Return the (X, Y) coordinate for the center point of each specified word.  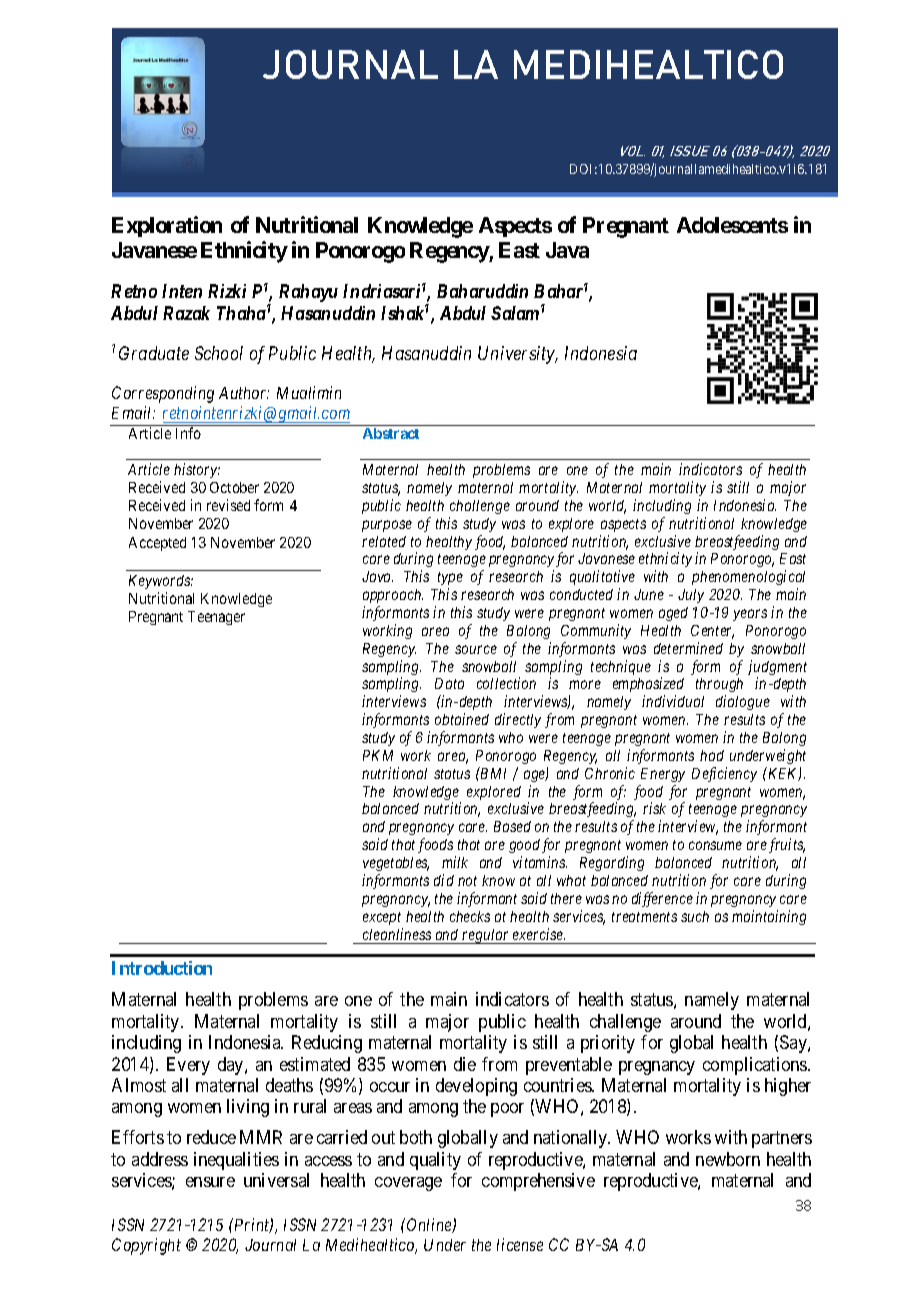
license (520, 1244)
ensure (210, 1182)
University (517, 355)
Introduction (162, 968)
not (467, 881)
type (450, 578)
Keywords (161, 582)
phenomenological (748, 577)
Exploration (167, 226)
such (695, 916)
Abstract (391, 433)
